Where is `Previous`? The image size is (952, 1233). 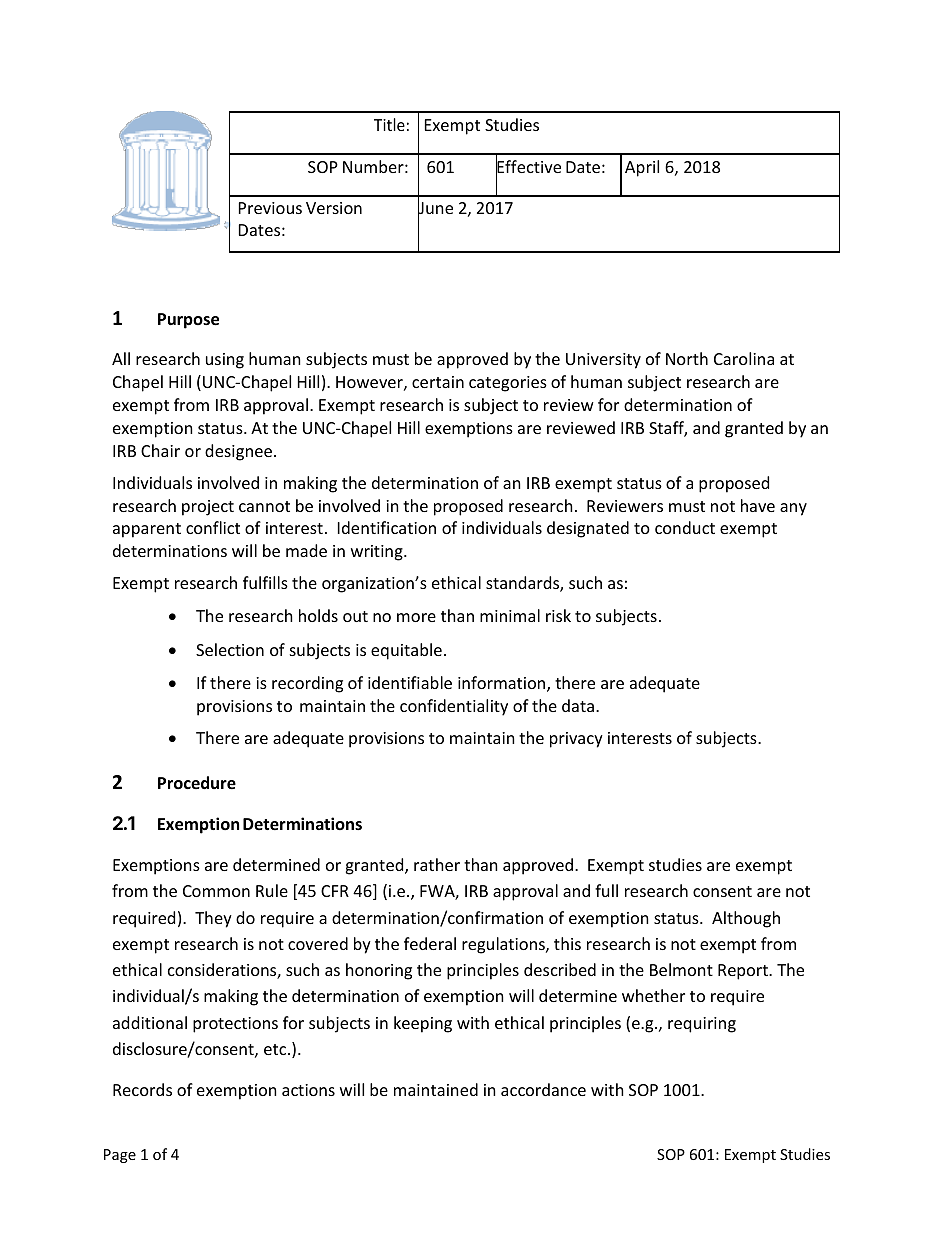
Previous is located at coordinates (270, 208).
